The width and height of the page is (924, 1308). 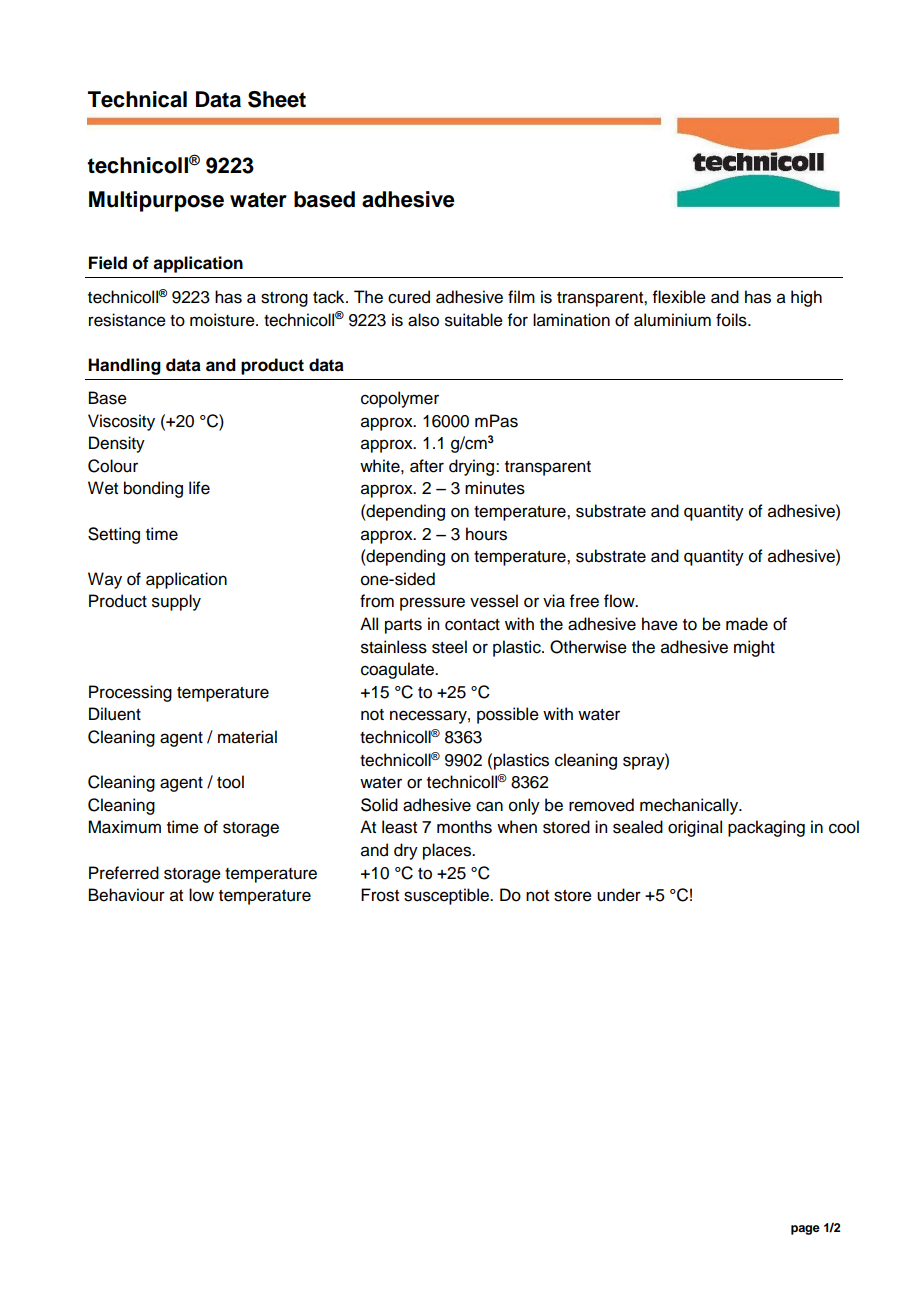 What do you see at coordinates (805, 1230) in the page?
I see `page` at bounding box center [805, 1230].
